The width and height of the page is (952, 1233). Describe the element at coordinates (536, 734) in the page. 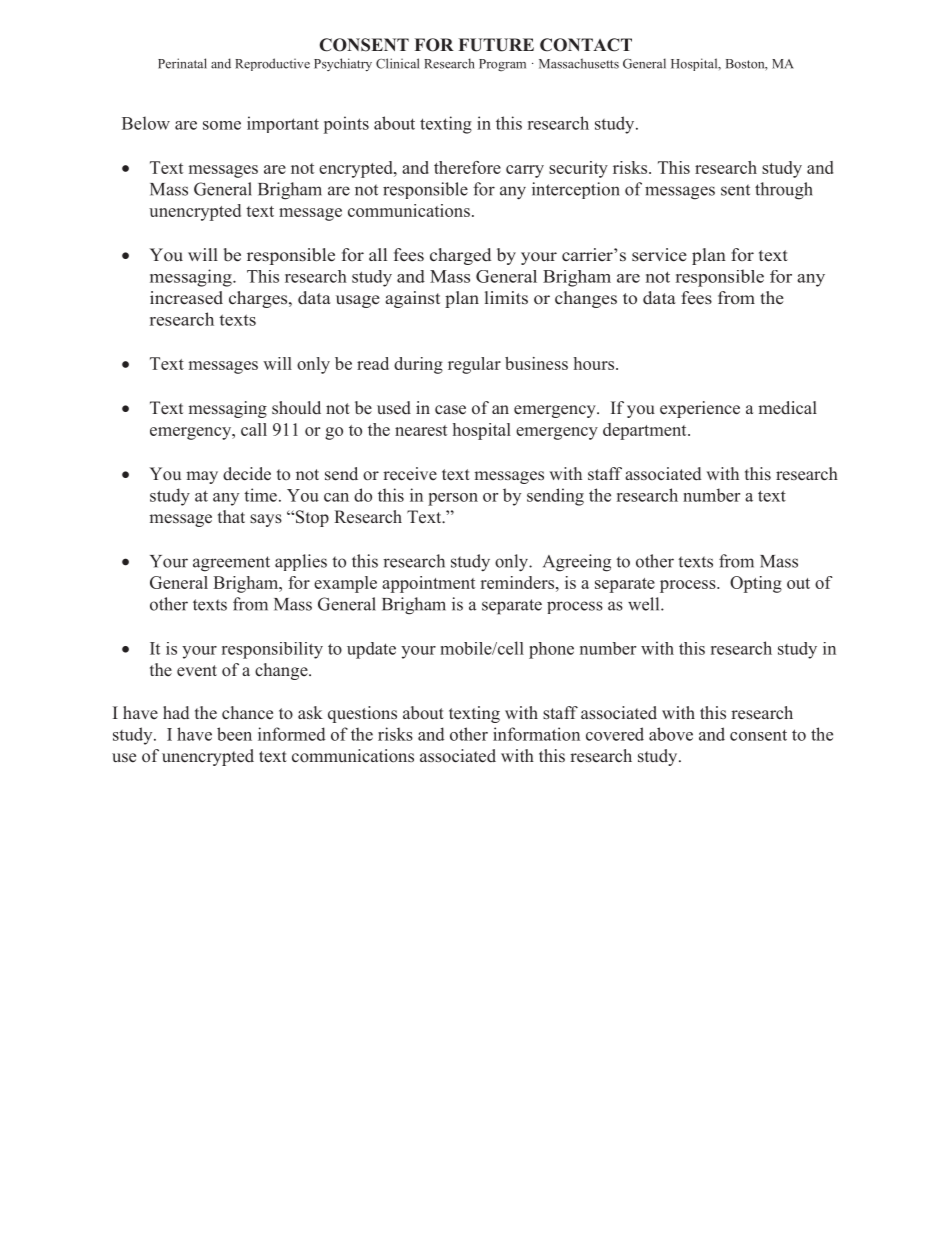

I see `information` at that location.
